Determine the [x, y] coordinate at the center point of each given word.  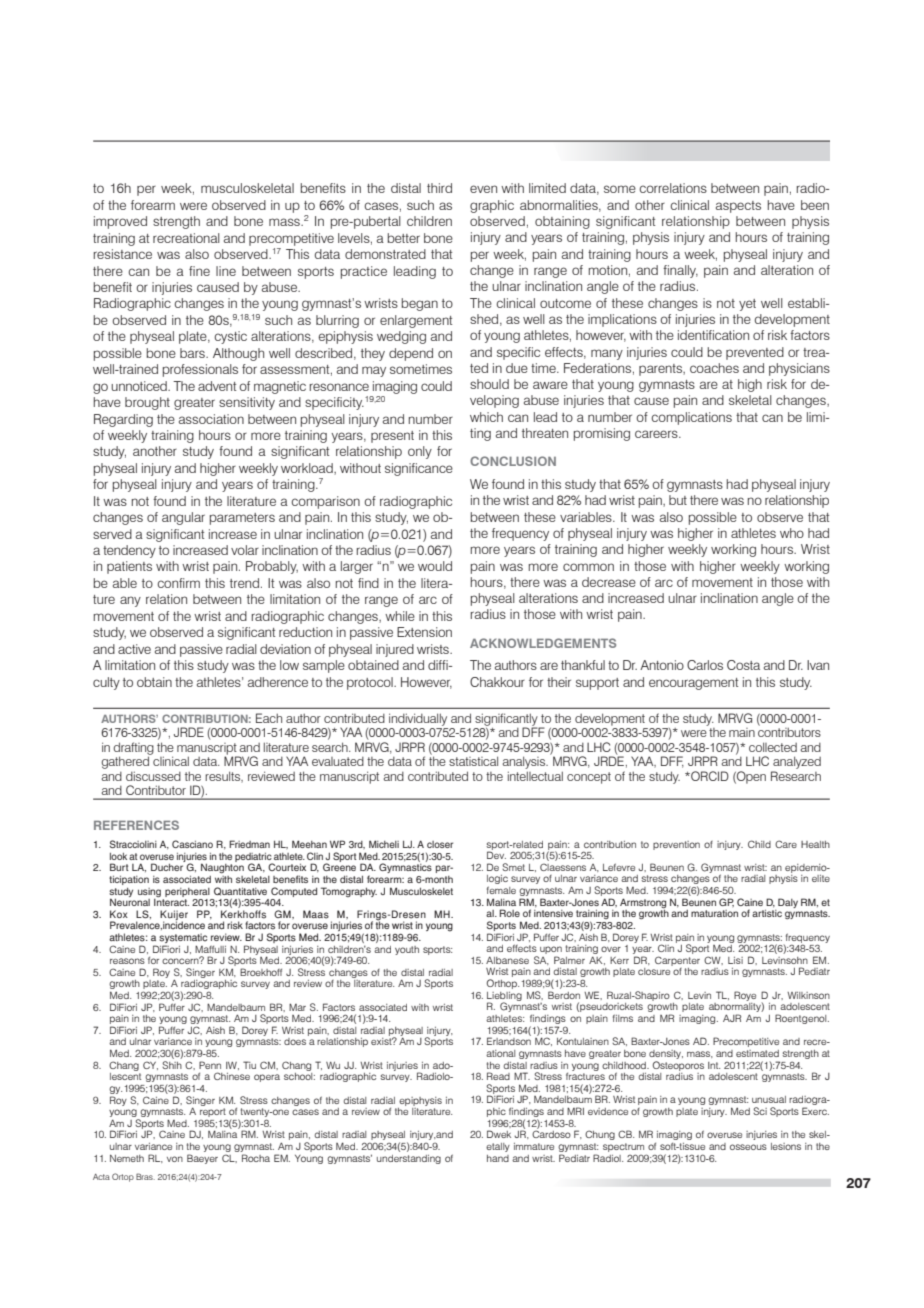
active [134, 649]
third [439, 188]
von [175, 1159]
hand [498, 1158]
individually [418, 719]
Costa [743, 665]
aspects [738, 207]
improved [120, 222]
